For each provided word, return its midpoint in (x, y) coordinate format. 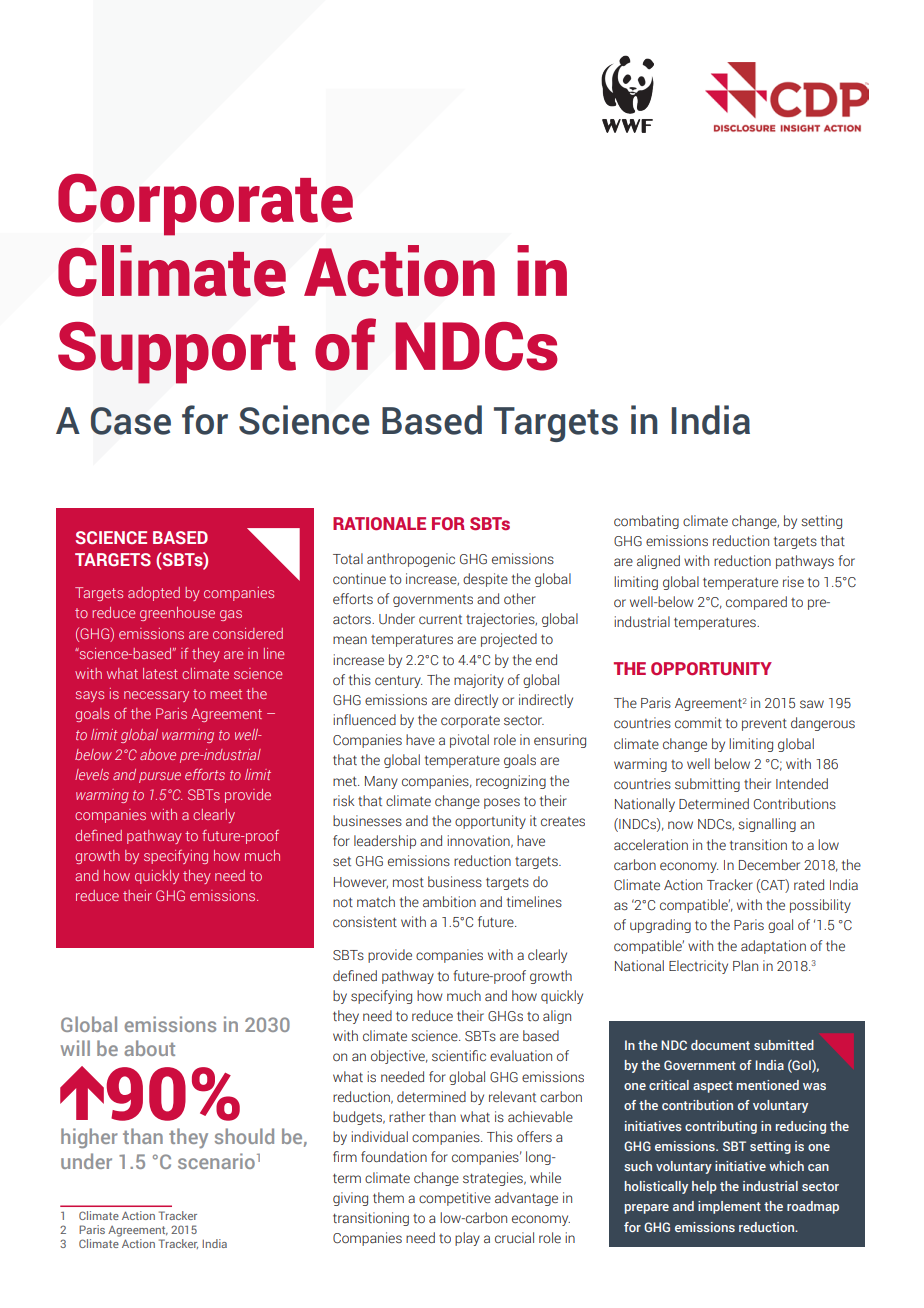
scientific (459, 1055)
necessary (156, 696)
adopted (154, 594)
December (769, 865)
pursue (160, 777)
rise (793, 581)
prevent (764, 725)
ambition (449, 901)
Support (177, 353)
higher (89, 1138)
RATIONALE (379, 523)
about (149, 1048)
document (720, 1045)
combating (646, 522)
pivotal (469, 741)
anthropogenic (411, 560)
